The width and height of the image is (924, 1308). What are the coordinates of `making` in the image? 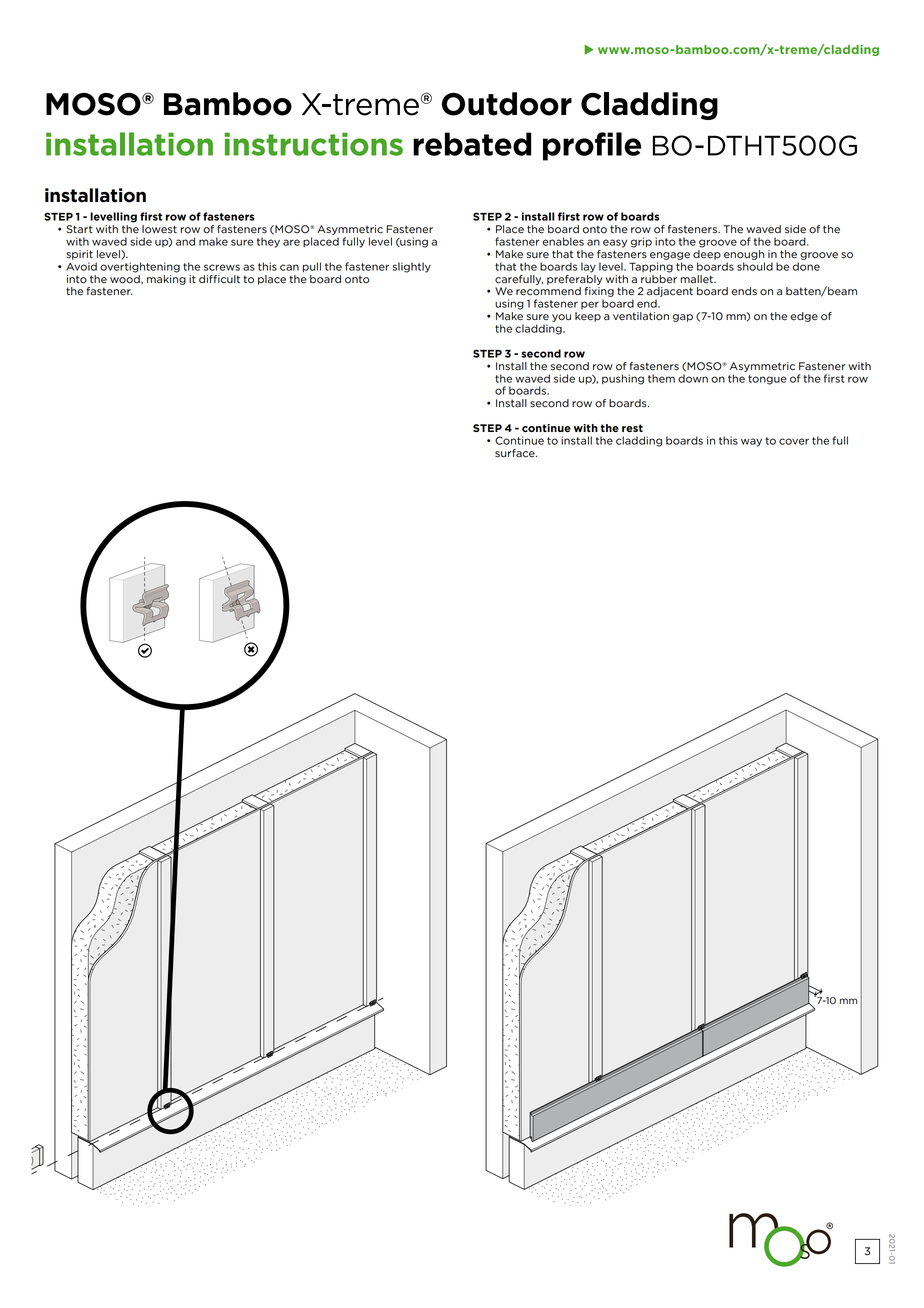 It's located at (166, 278).
